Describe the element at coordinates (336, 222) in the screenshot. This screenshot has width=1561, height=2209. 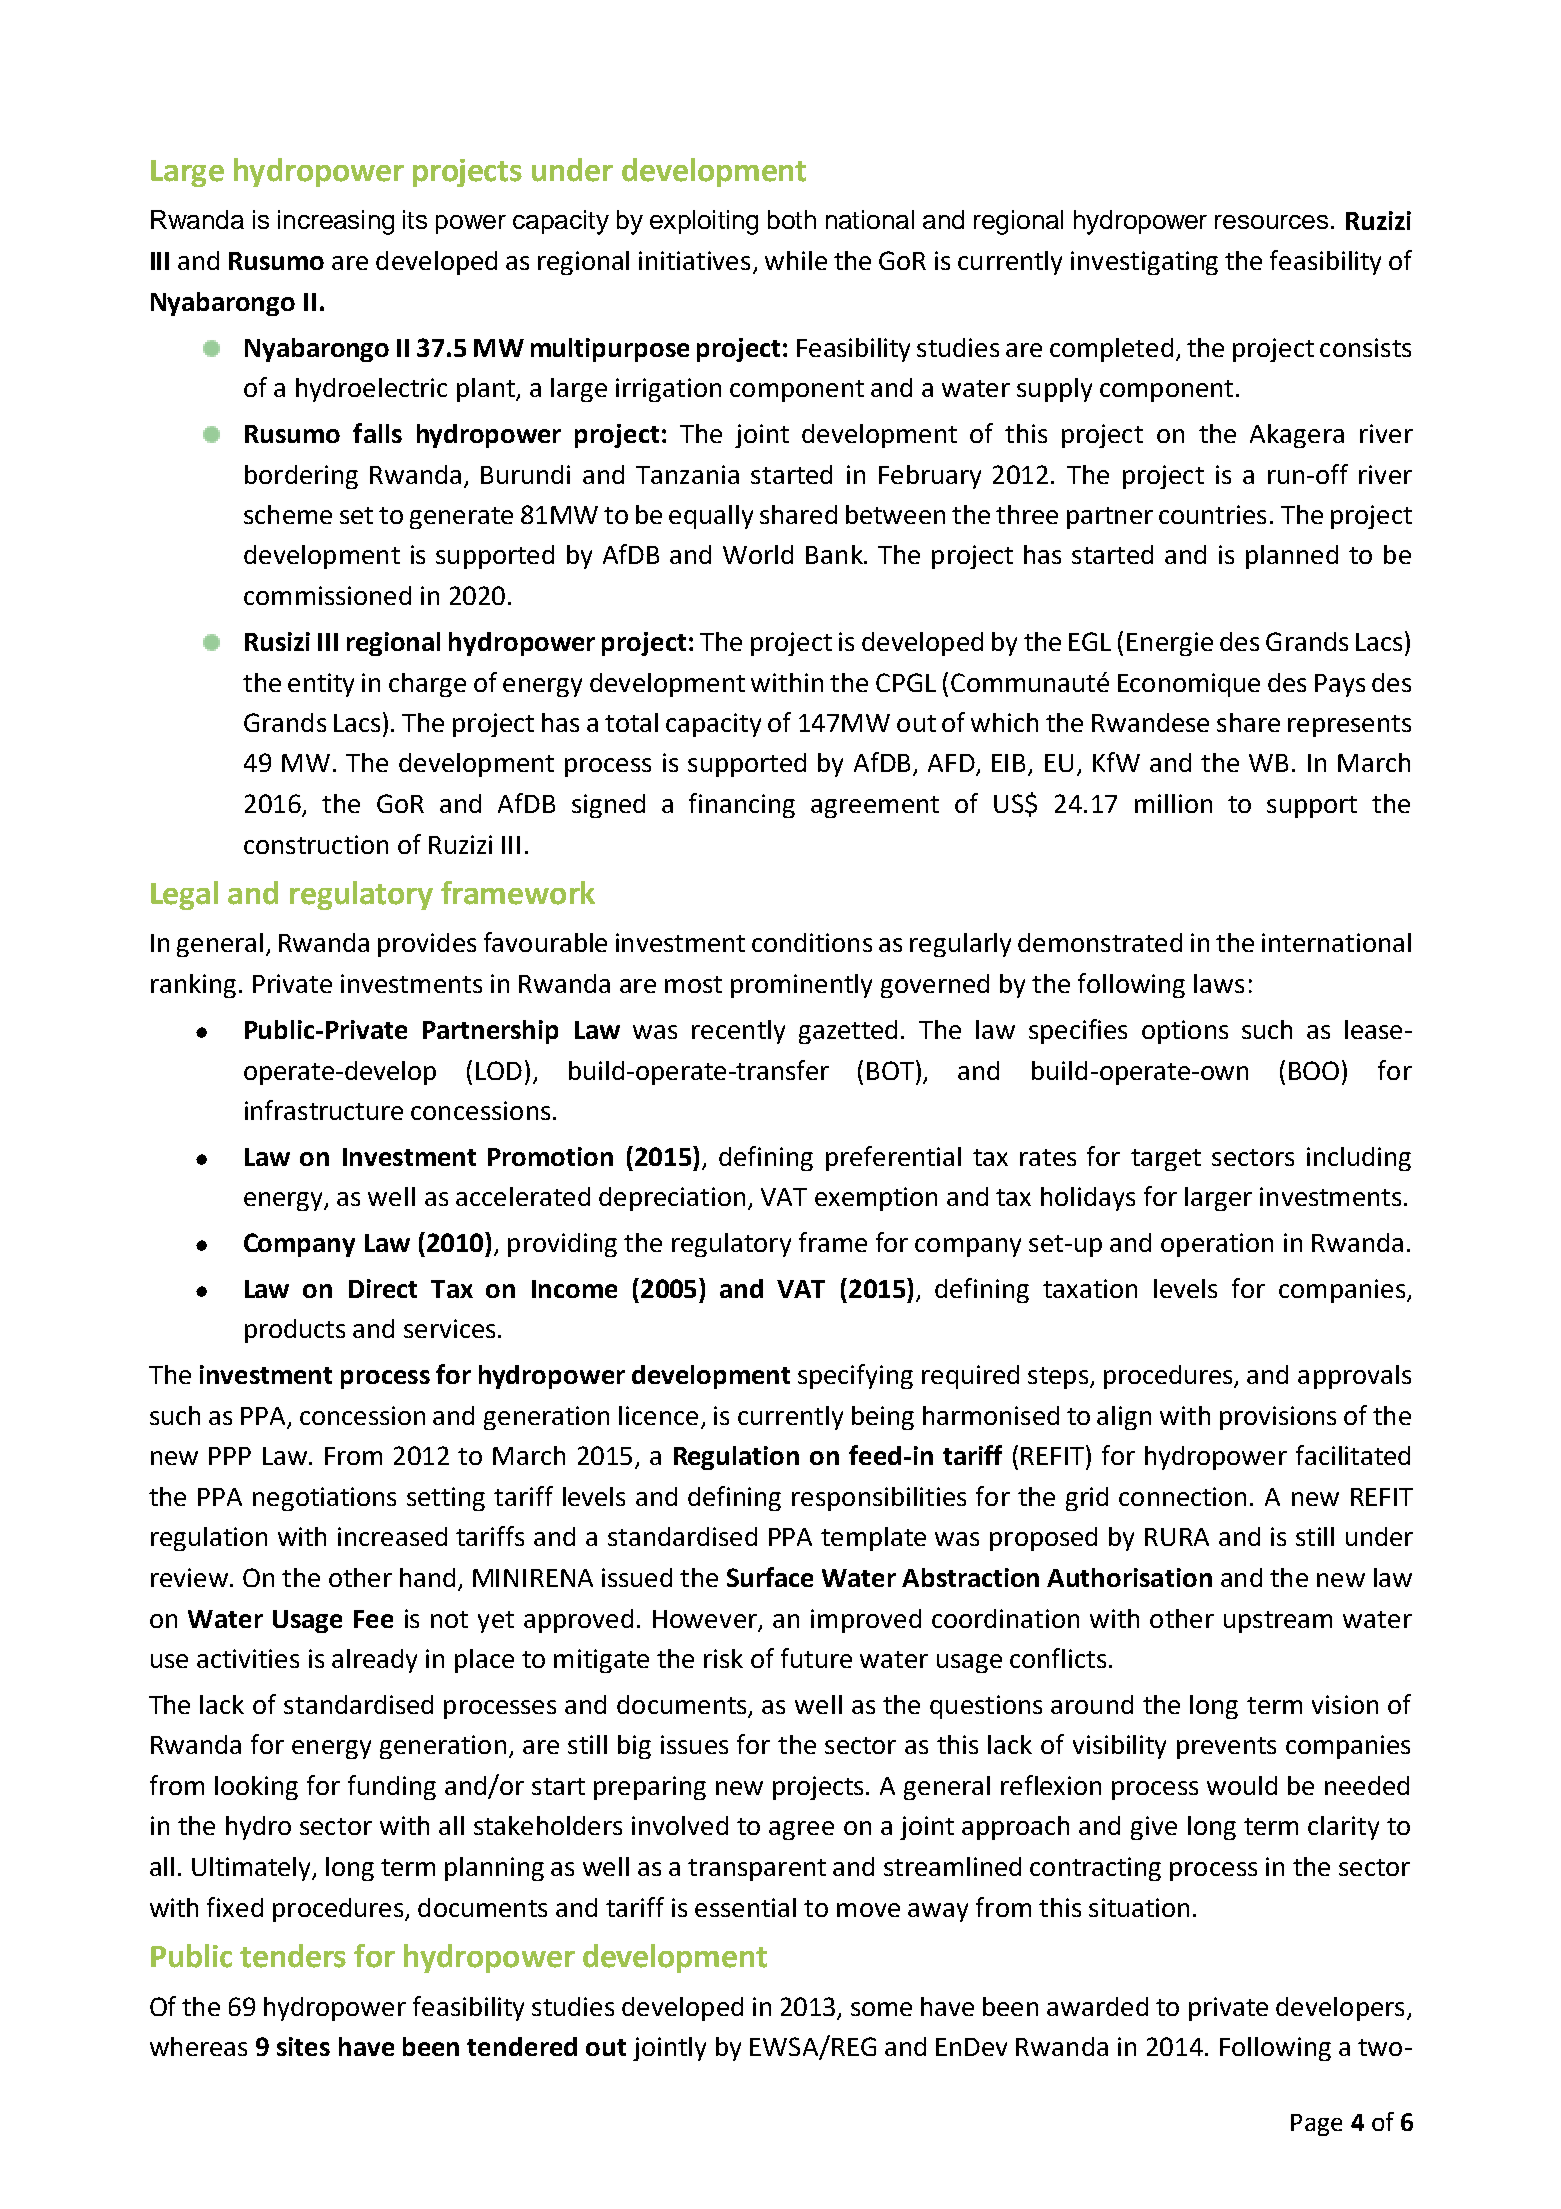
I see `increasing` at that location.
